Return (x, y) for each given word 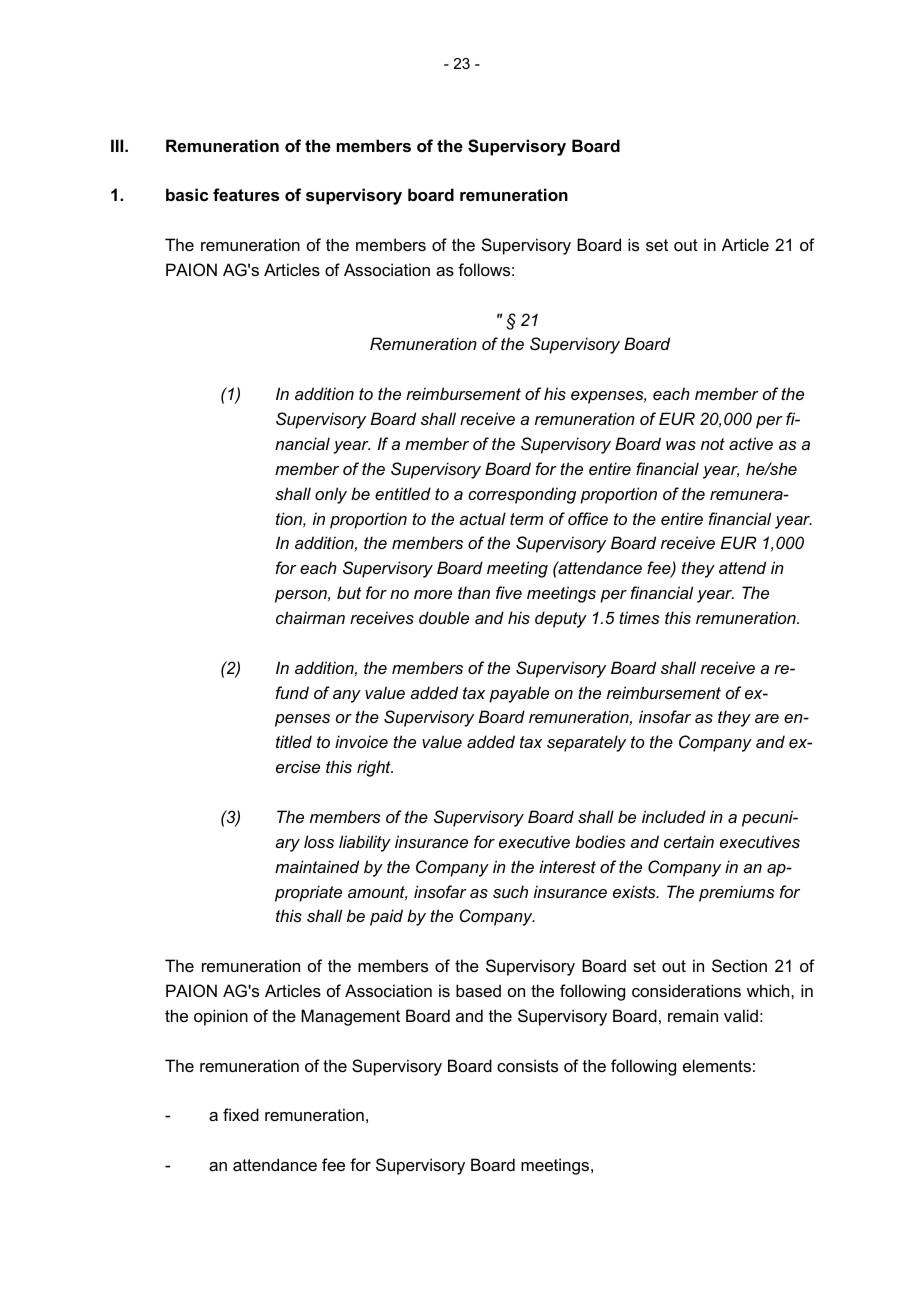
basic (187, 194)
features (246, 194)
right (375, 768)
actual (482, 518)
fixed (241, 1114)
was (681, 445)
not (713, 444)
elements (717, 1065)
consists (527, 1065)
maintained (317, 866)
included (674, 816)
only (331, 495)
